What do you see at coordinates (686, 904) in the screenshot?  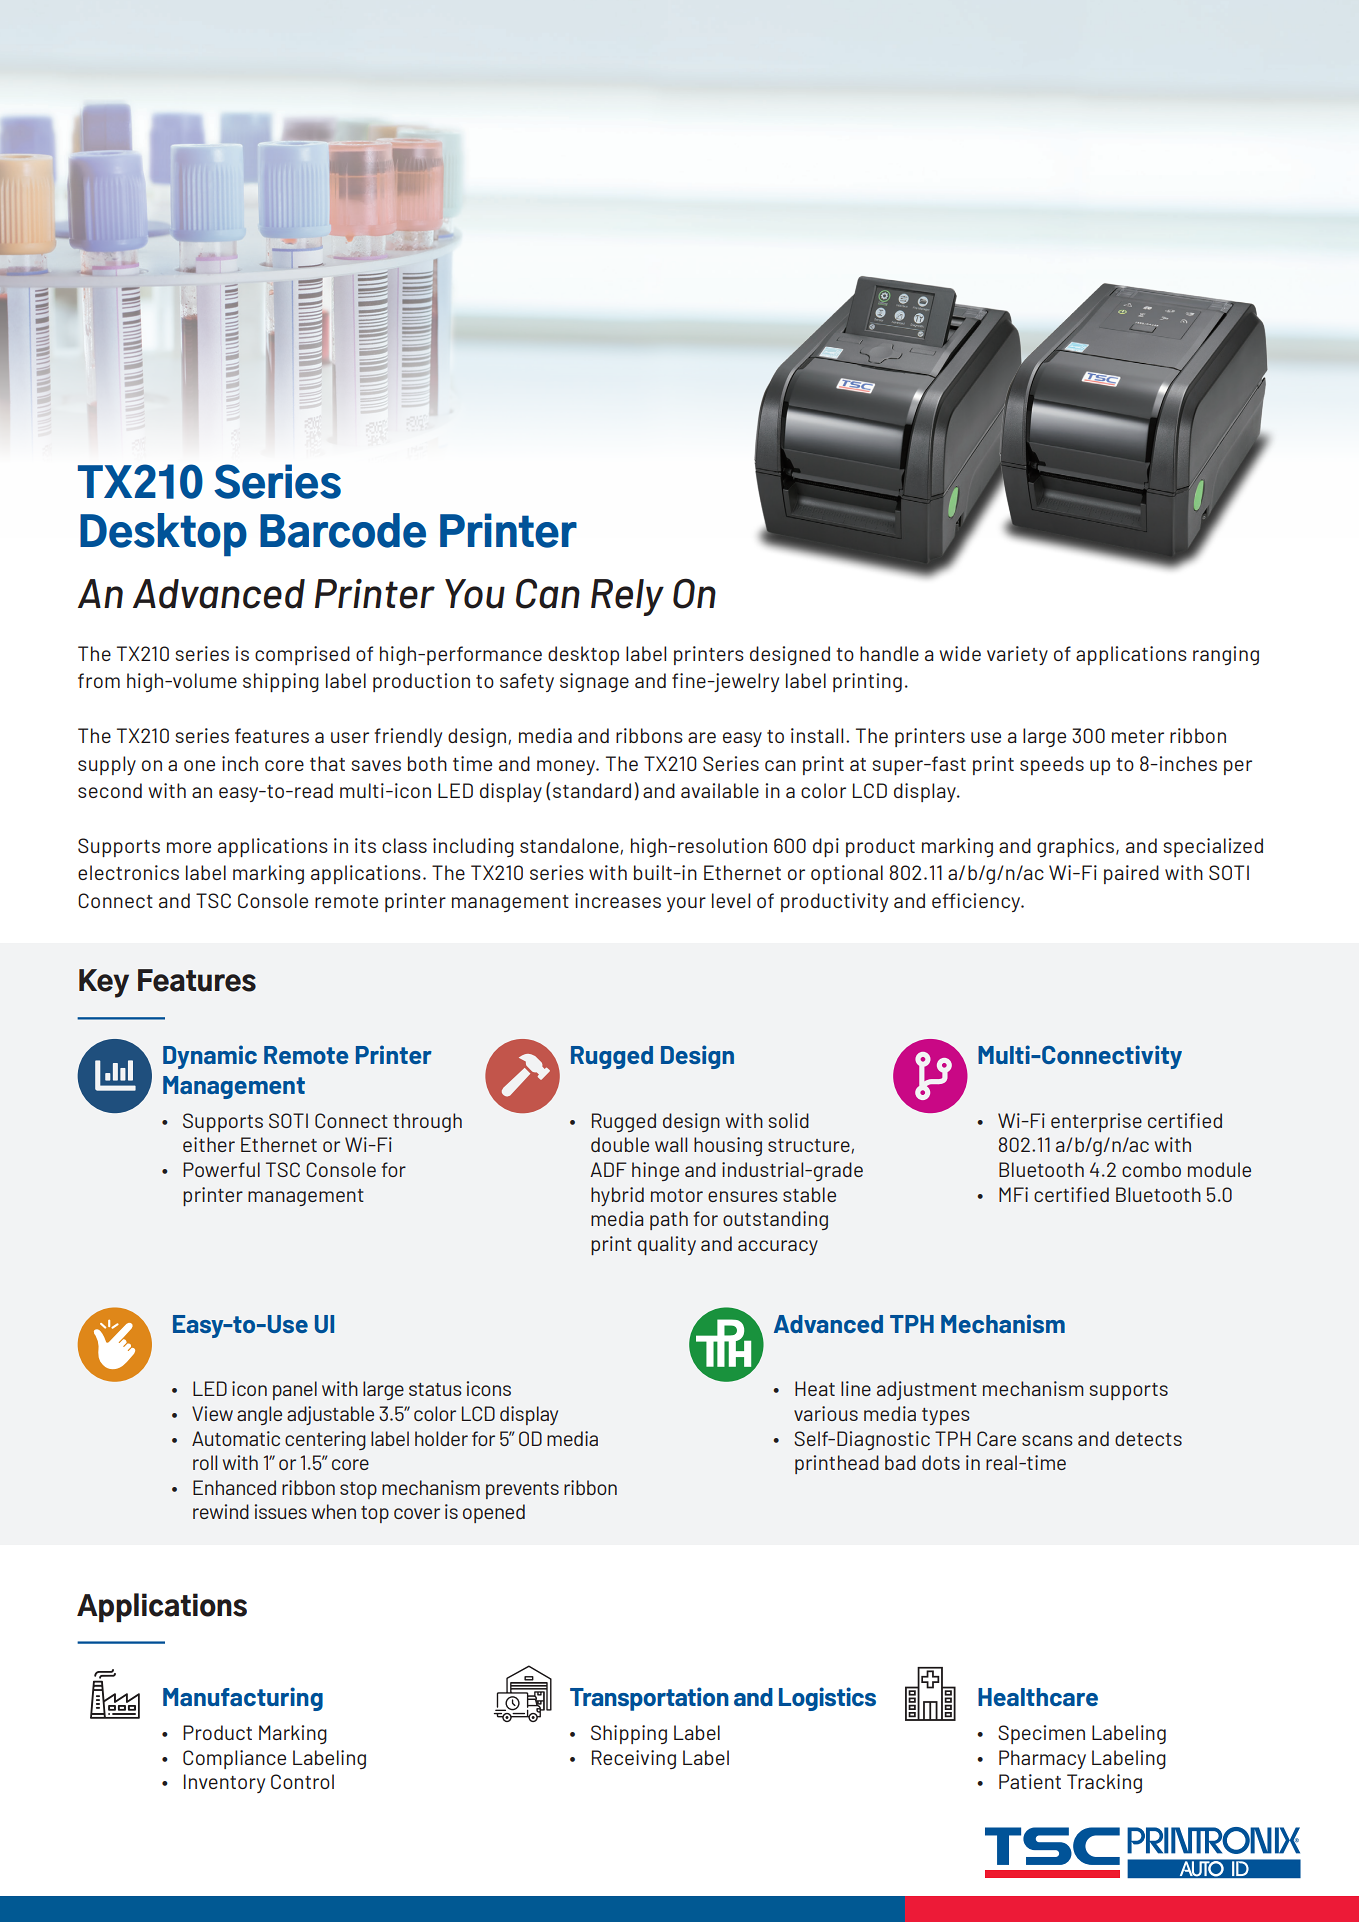 I see `your` at bounding box center [686, 904].
